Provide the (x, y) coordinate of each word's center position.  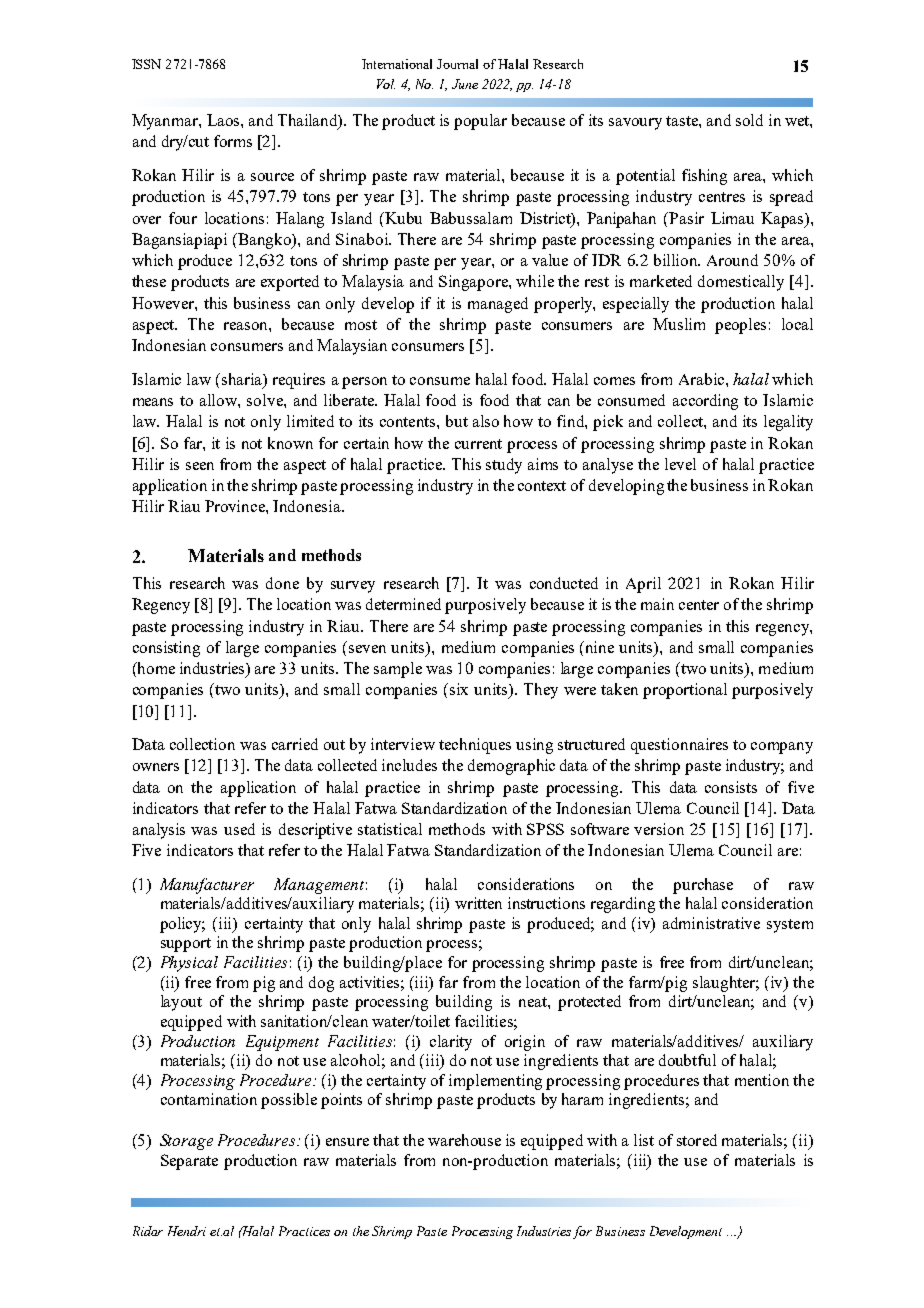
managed (498, 305)
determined (403, 604)
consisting (166, 649)
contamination (209, 1099)
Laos (224, 120)
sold (749, 120)
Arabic (703, 379)
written (478, 903)
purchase (703, 886)
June (465, 84)
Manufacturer (207, 886)
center (699, 605)
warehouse (464, 1140)
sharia (241, 379)
